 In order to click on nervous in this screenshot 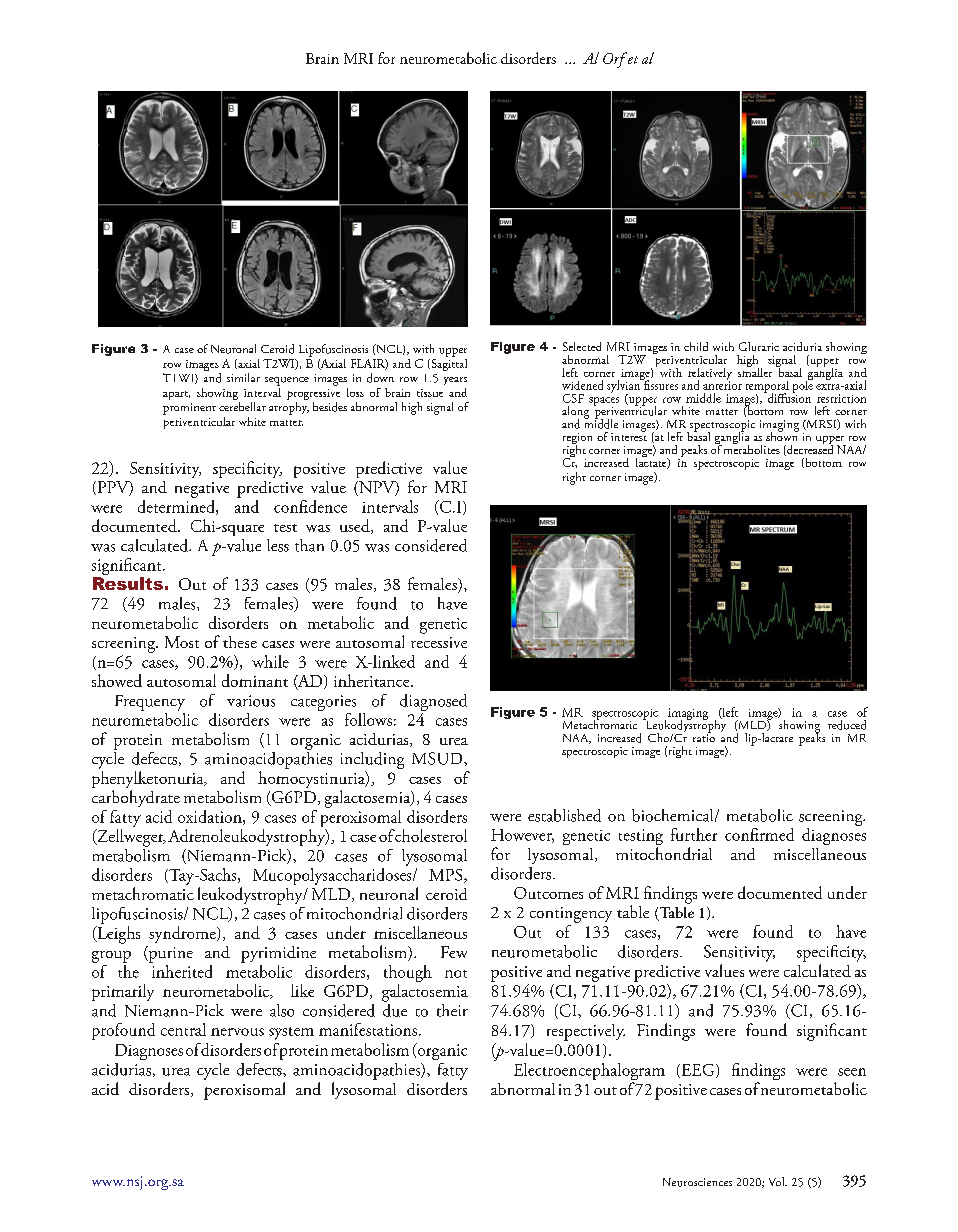, I will do `click(237, 1032)`.
